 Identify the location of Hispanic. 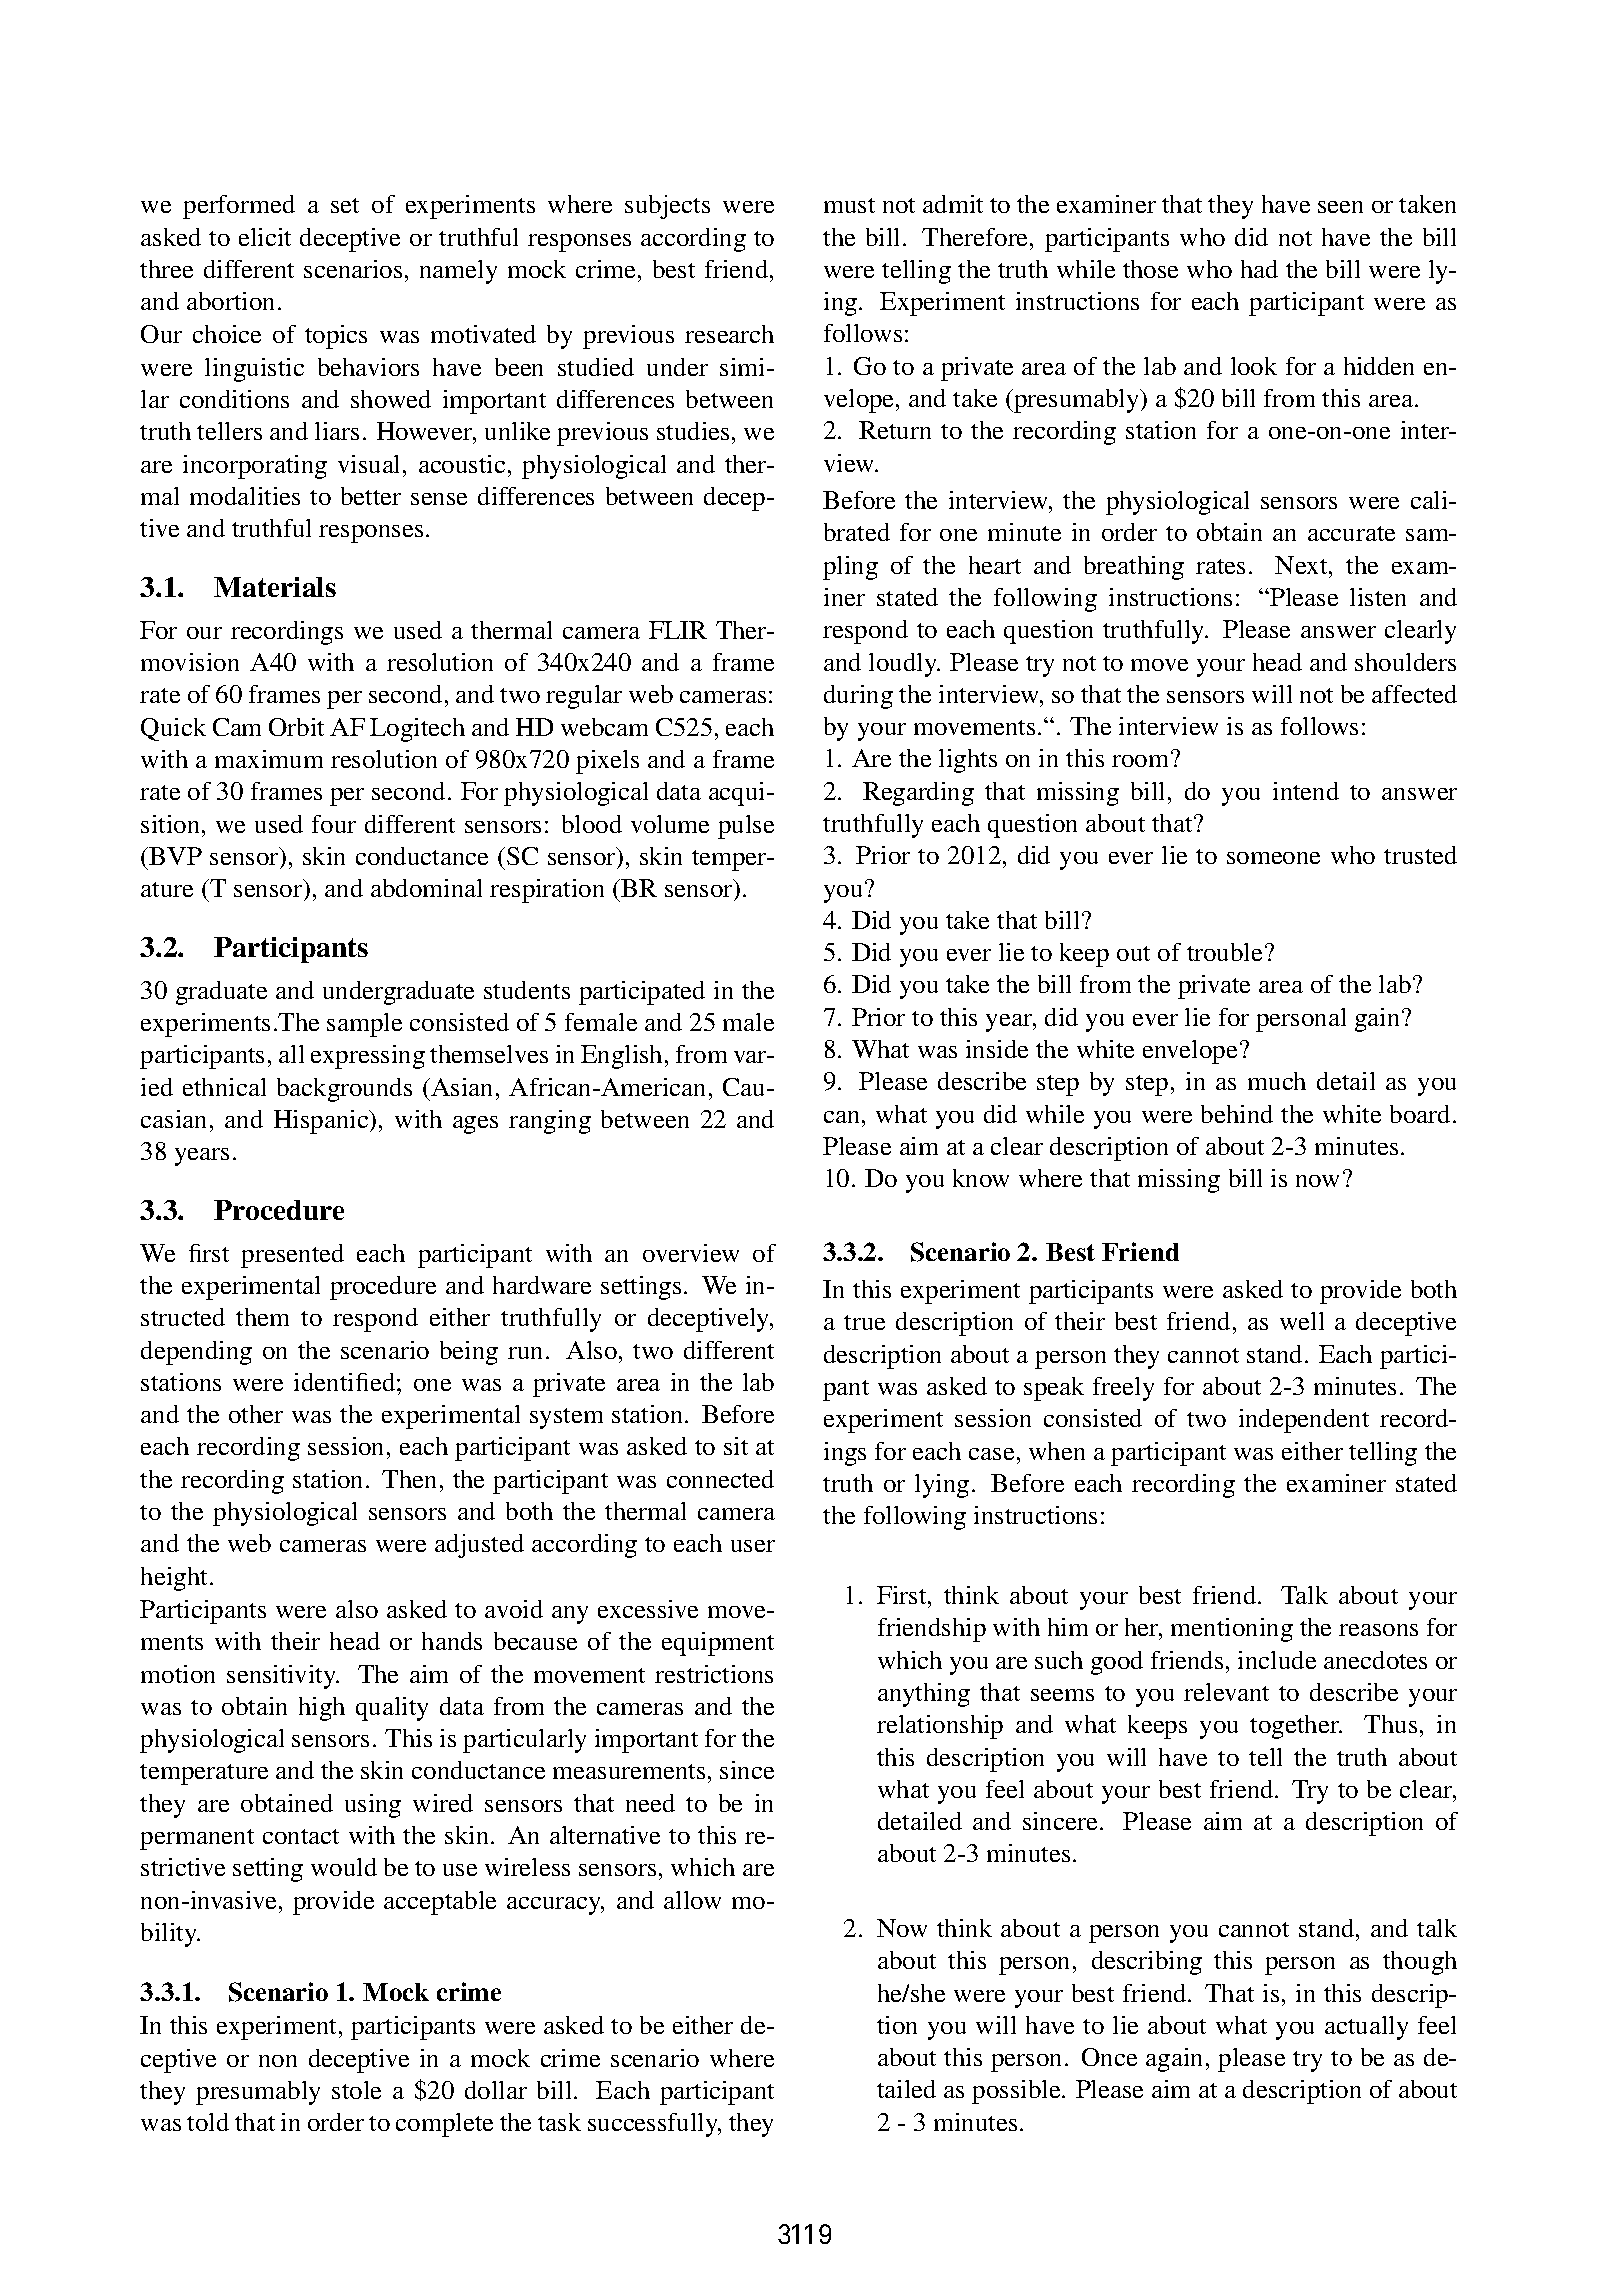
(322, 1122).
